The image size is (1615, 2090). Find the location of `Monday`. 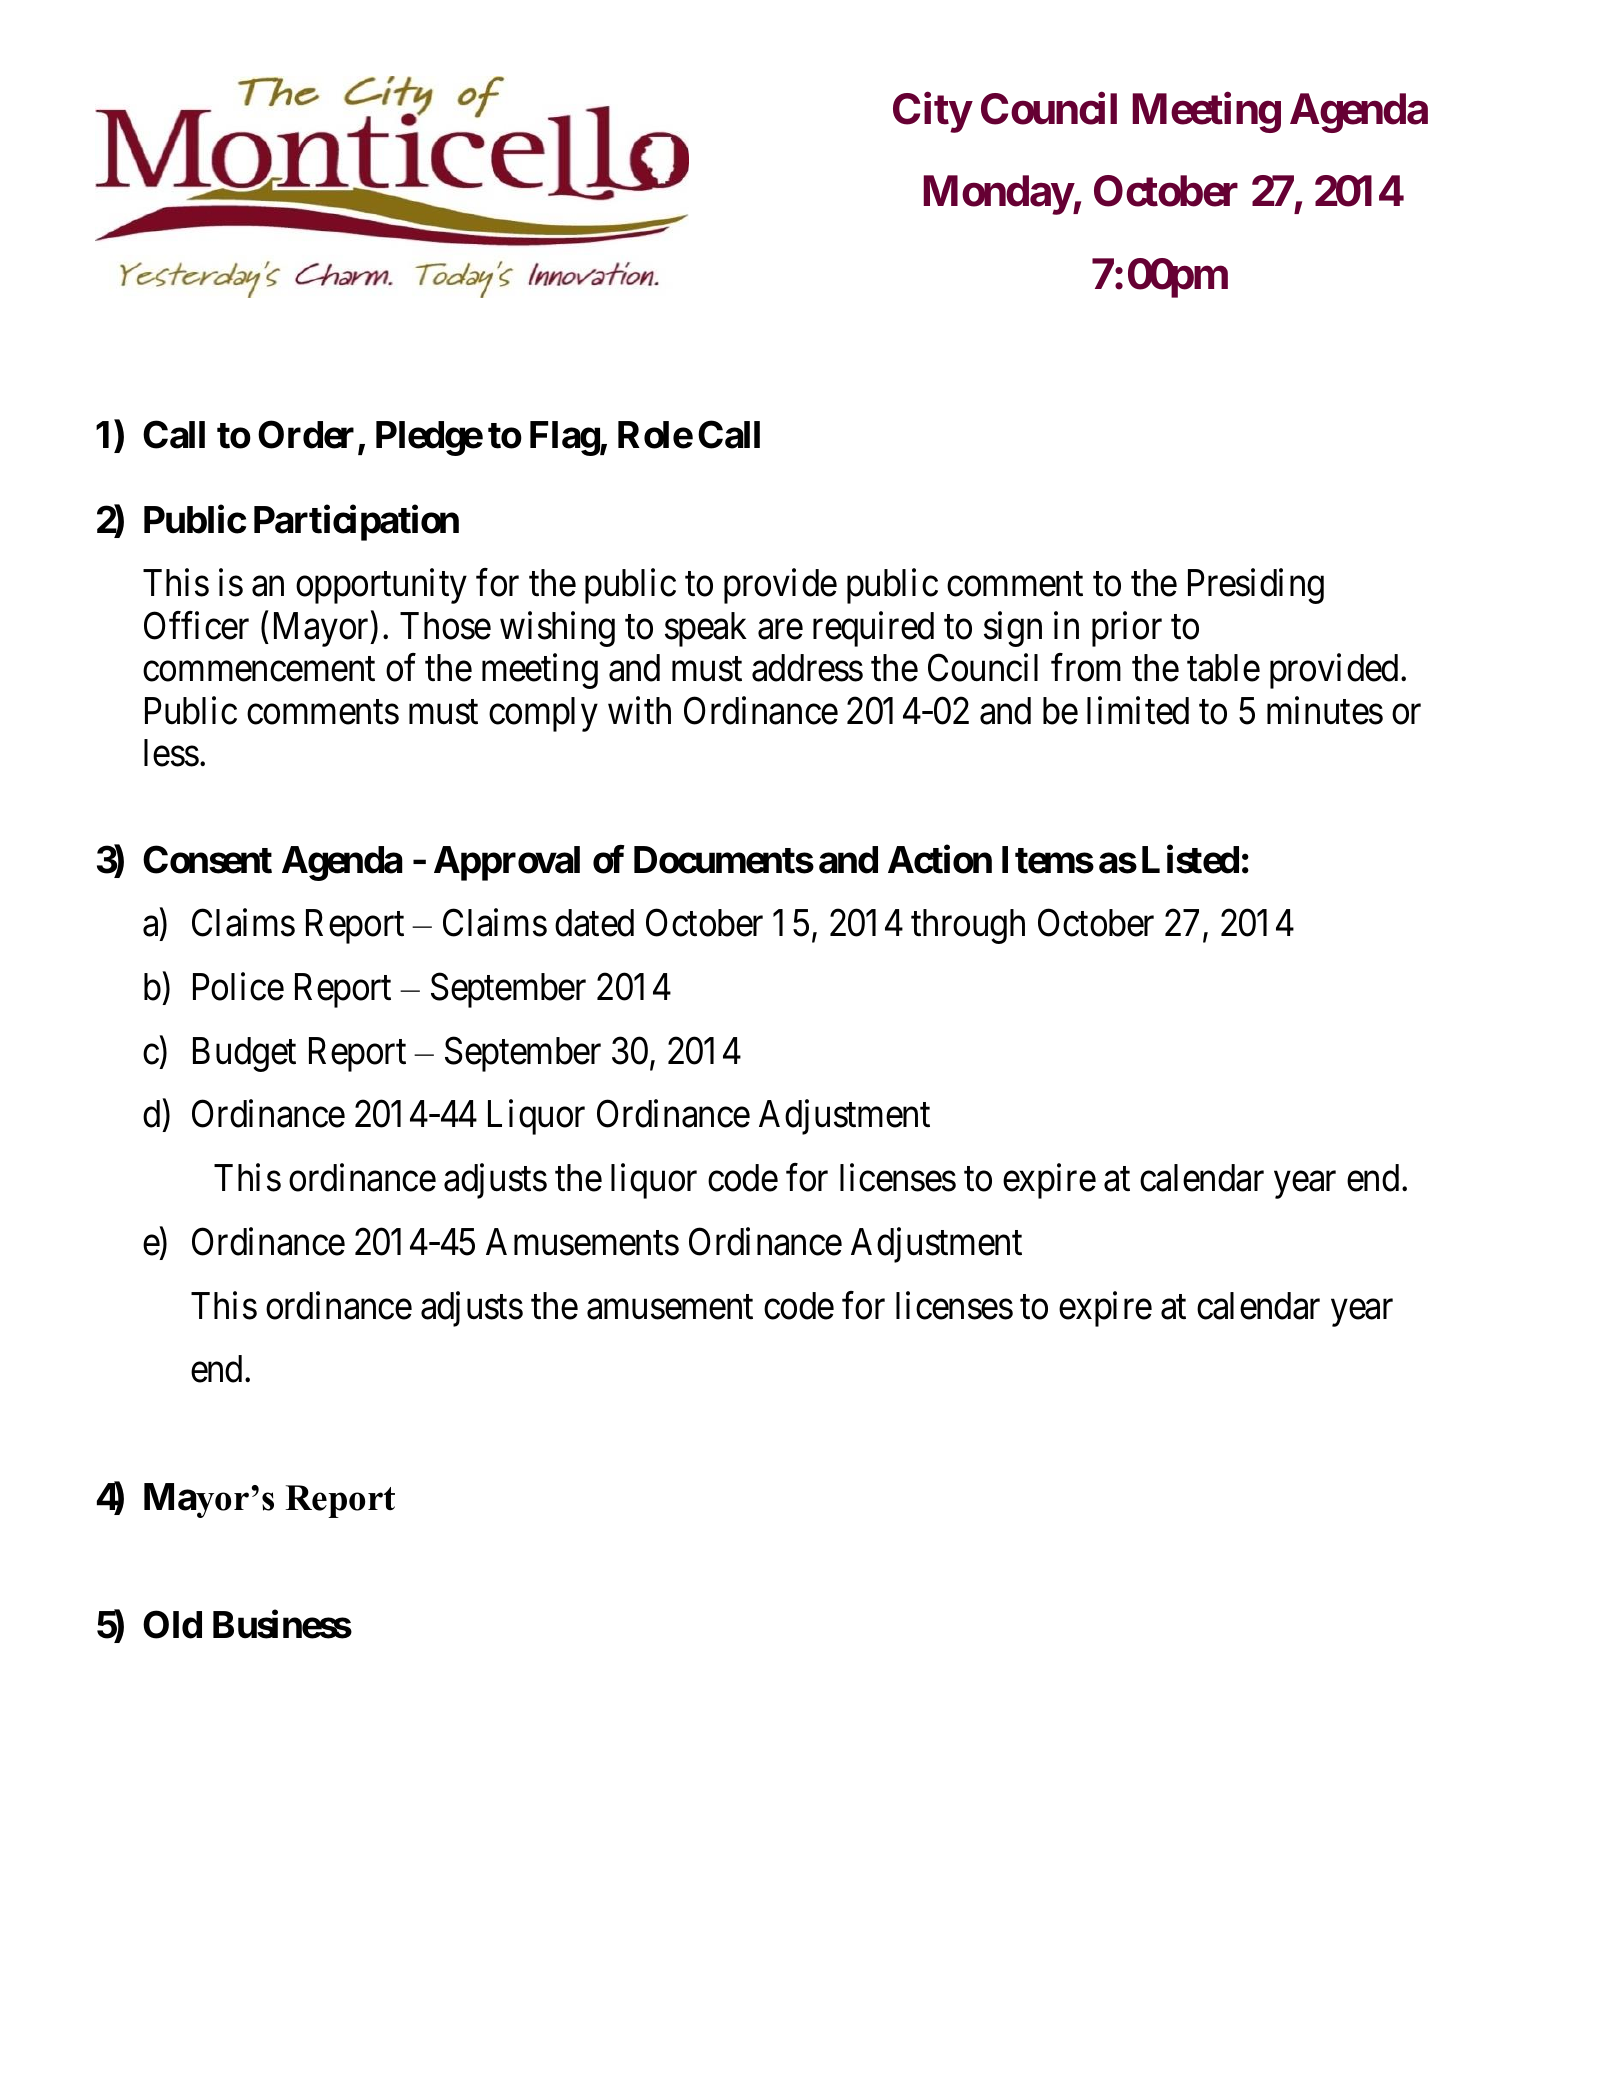

Monday is located at coordinates (998, 195).
